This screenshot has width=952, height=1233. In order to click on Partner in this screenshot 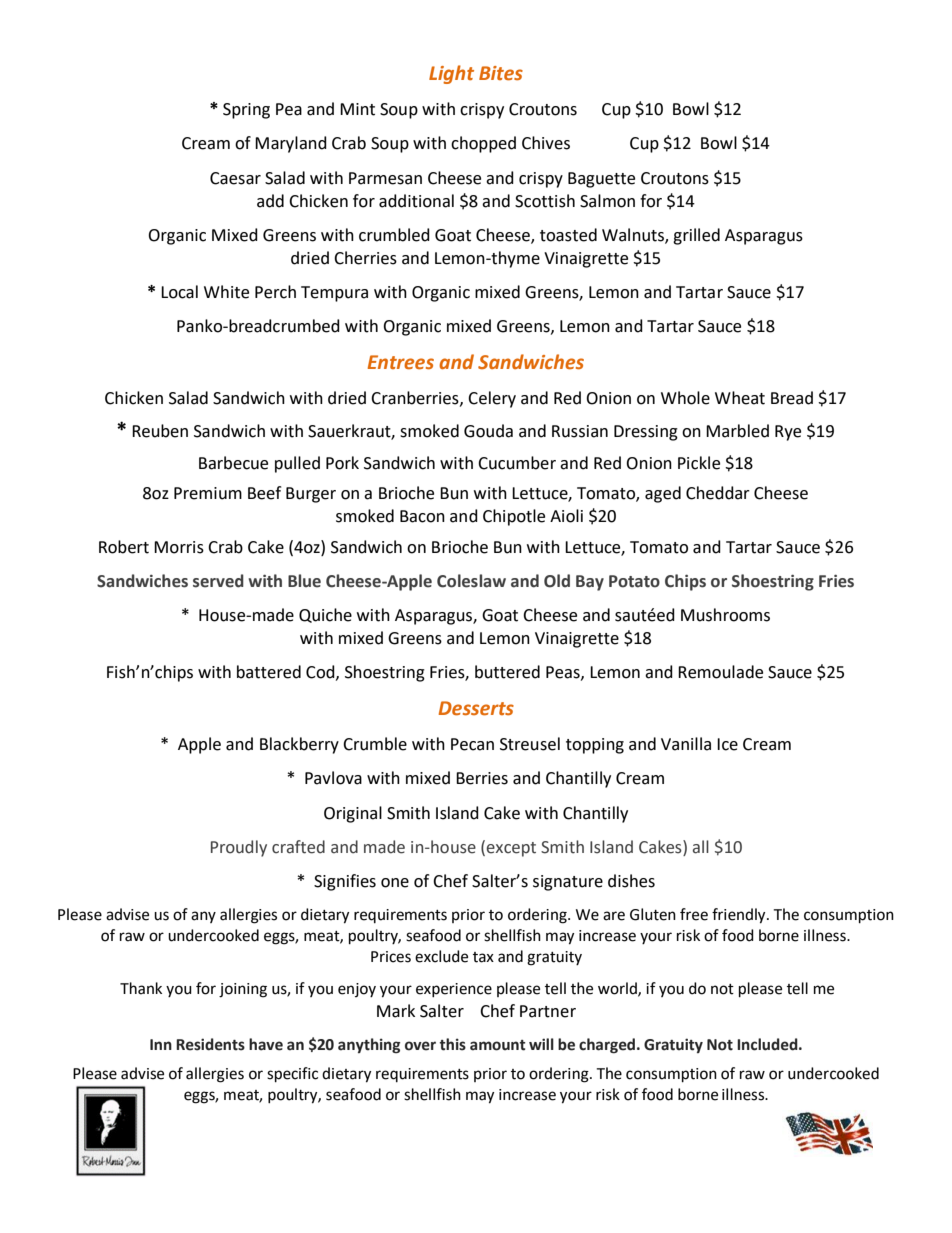, I will do `click(548, 1011)`.
